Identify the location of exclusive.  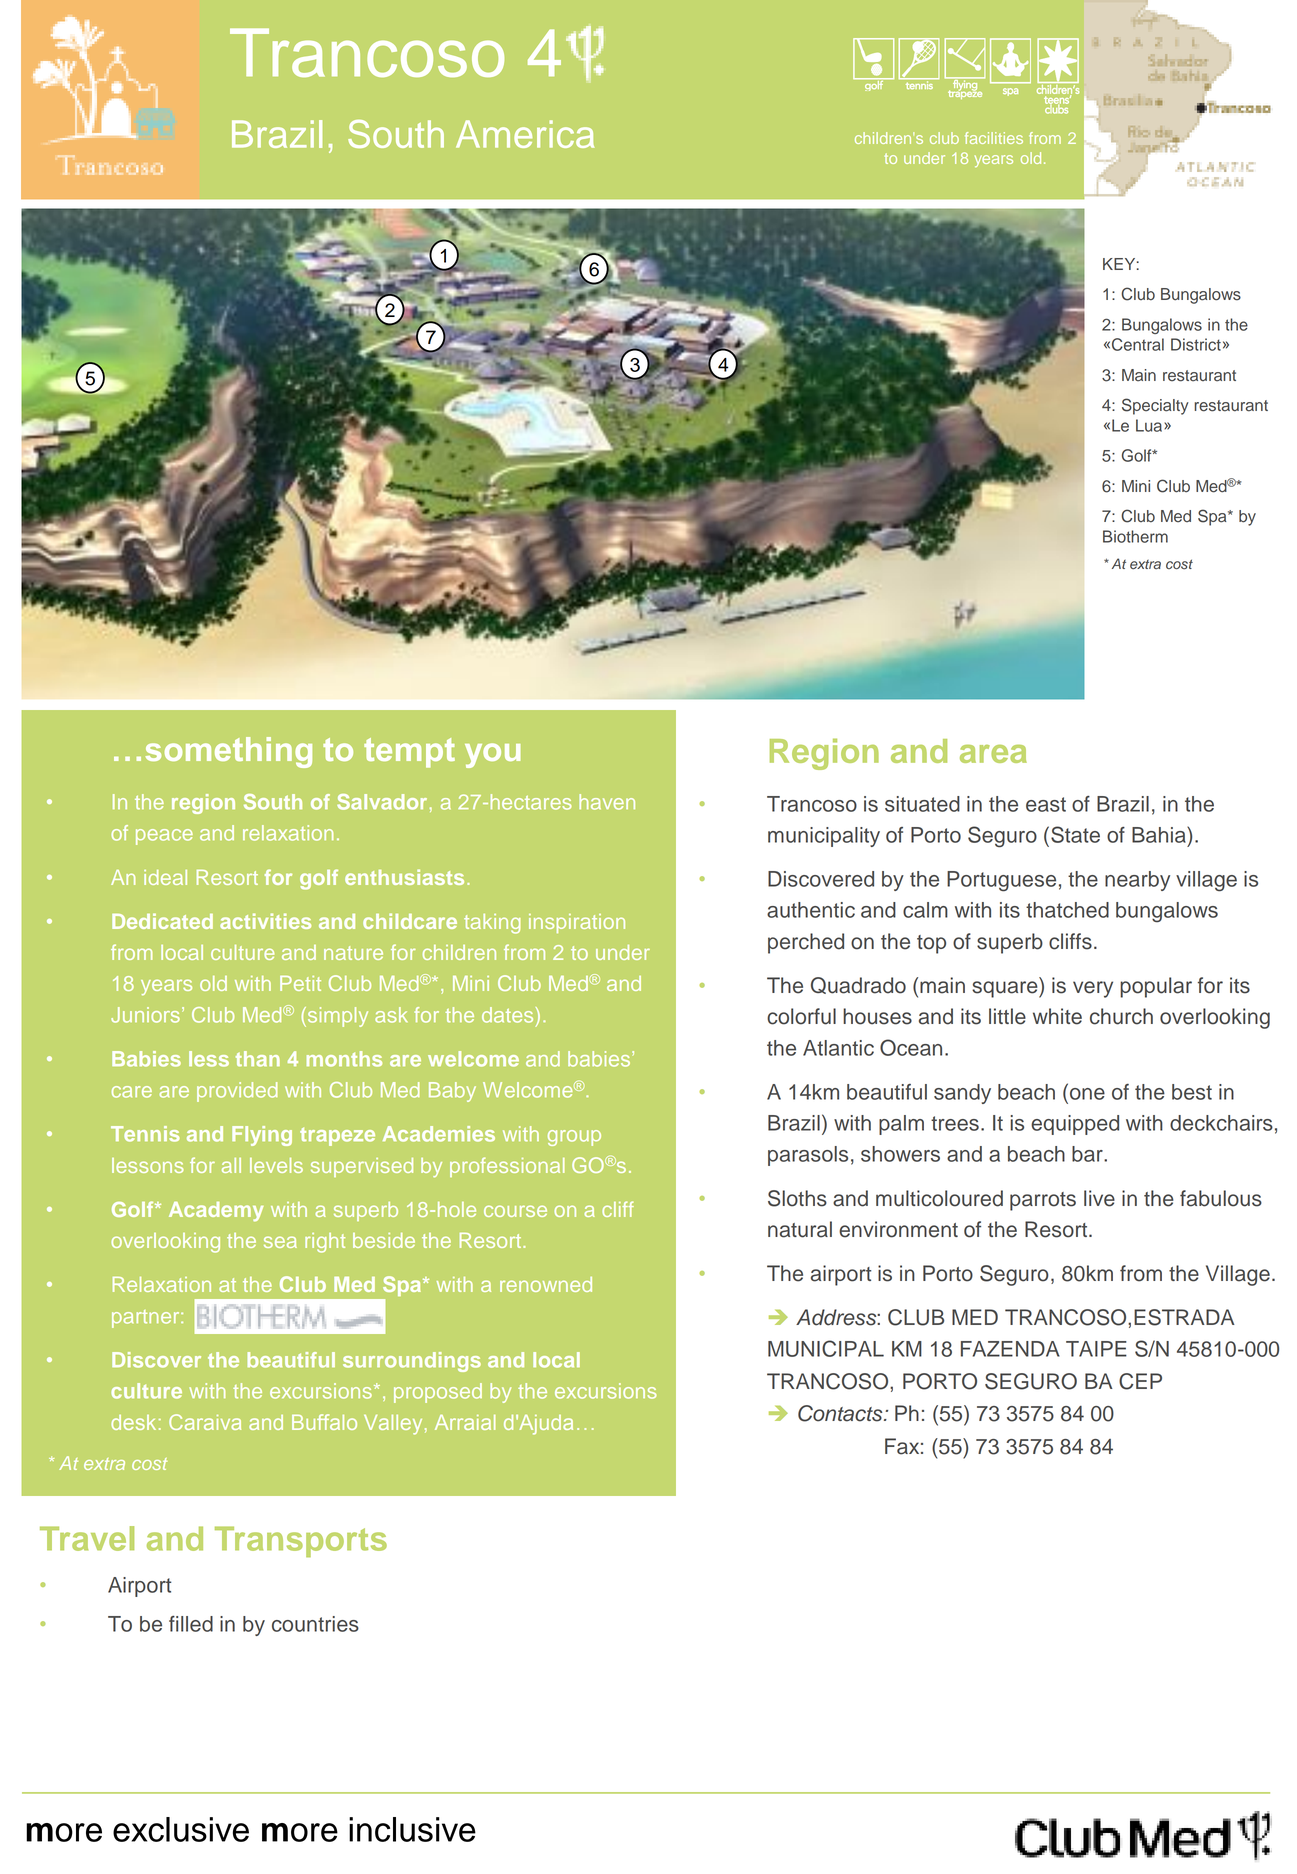
(181, 1829).
